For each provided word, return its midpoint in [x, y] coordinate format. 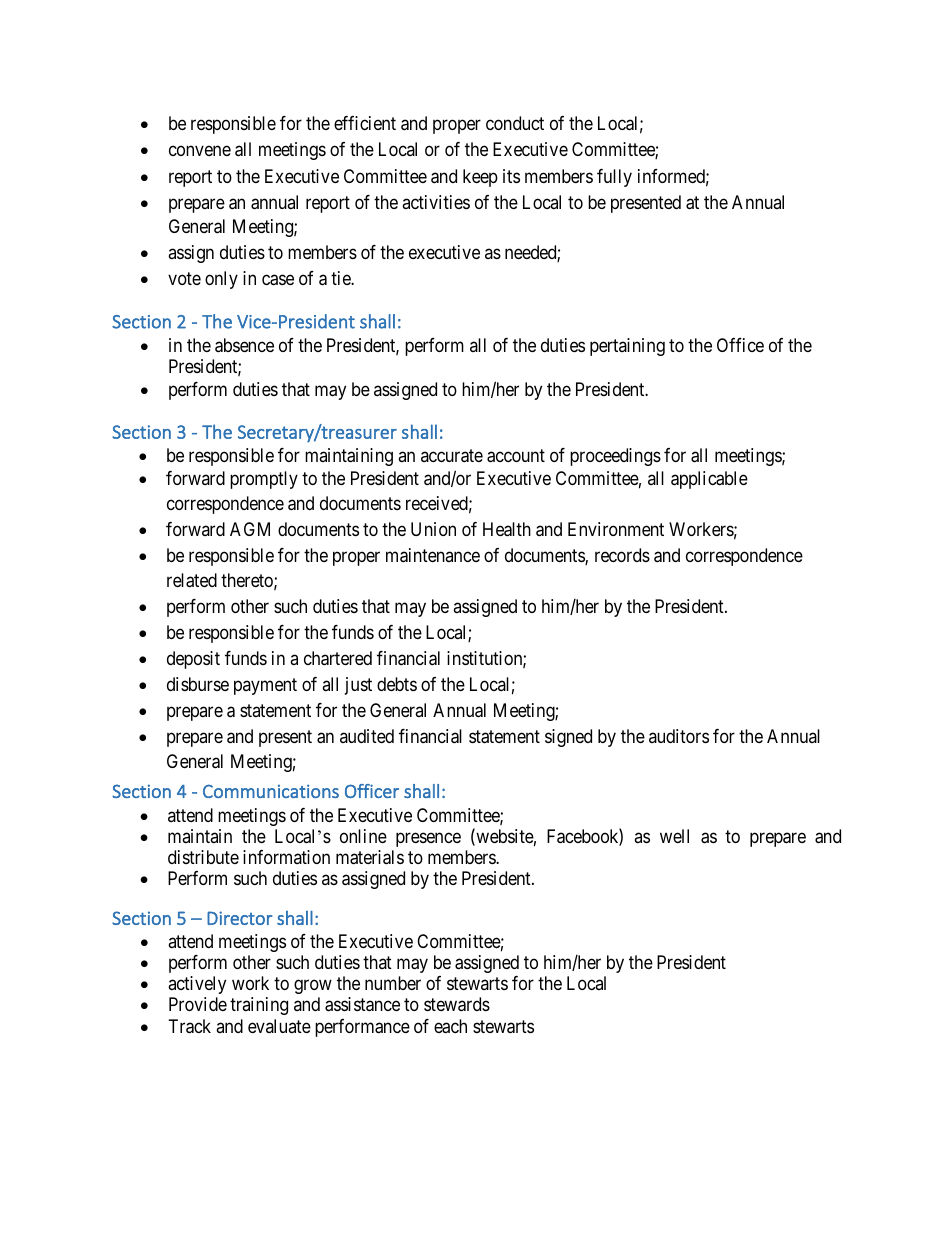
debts [397, 684]
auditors [679, 736]
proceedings [615, 457]
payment [265, 686]
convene [200, 151]
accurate [452, 456]
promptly [264, 480]
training [259, 1006]
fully [614, 178]
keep [480, 178]
